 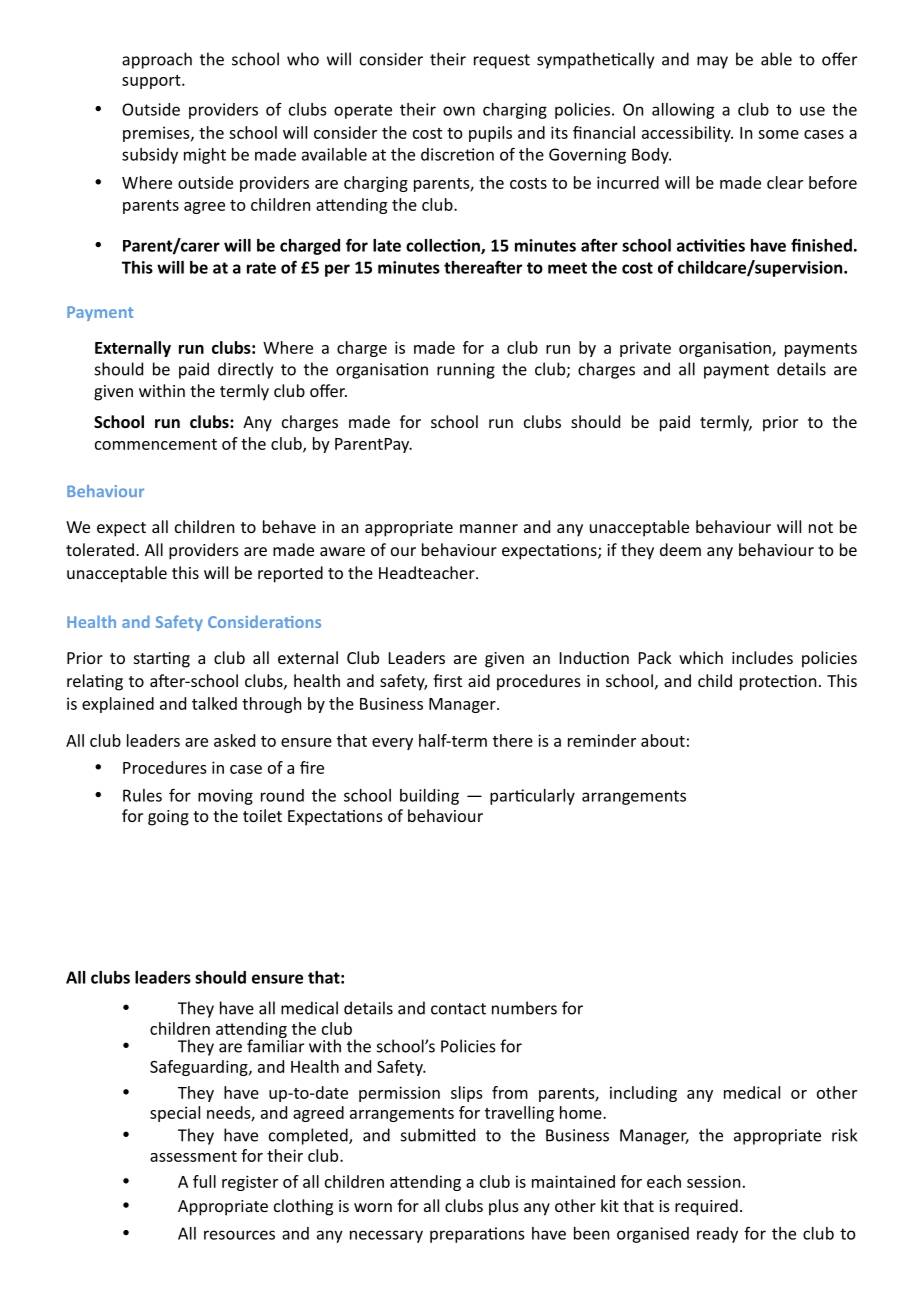 What do you see at coordinates (504, 1207) in the document?
I see `plus` at bounding box center [504, 1207].
